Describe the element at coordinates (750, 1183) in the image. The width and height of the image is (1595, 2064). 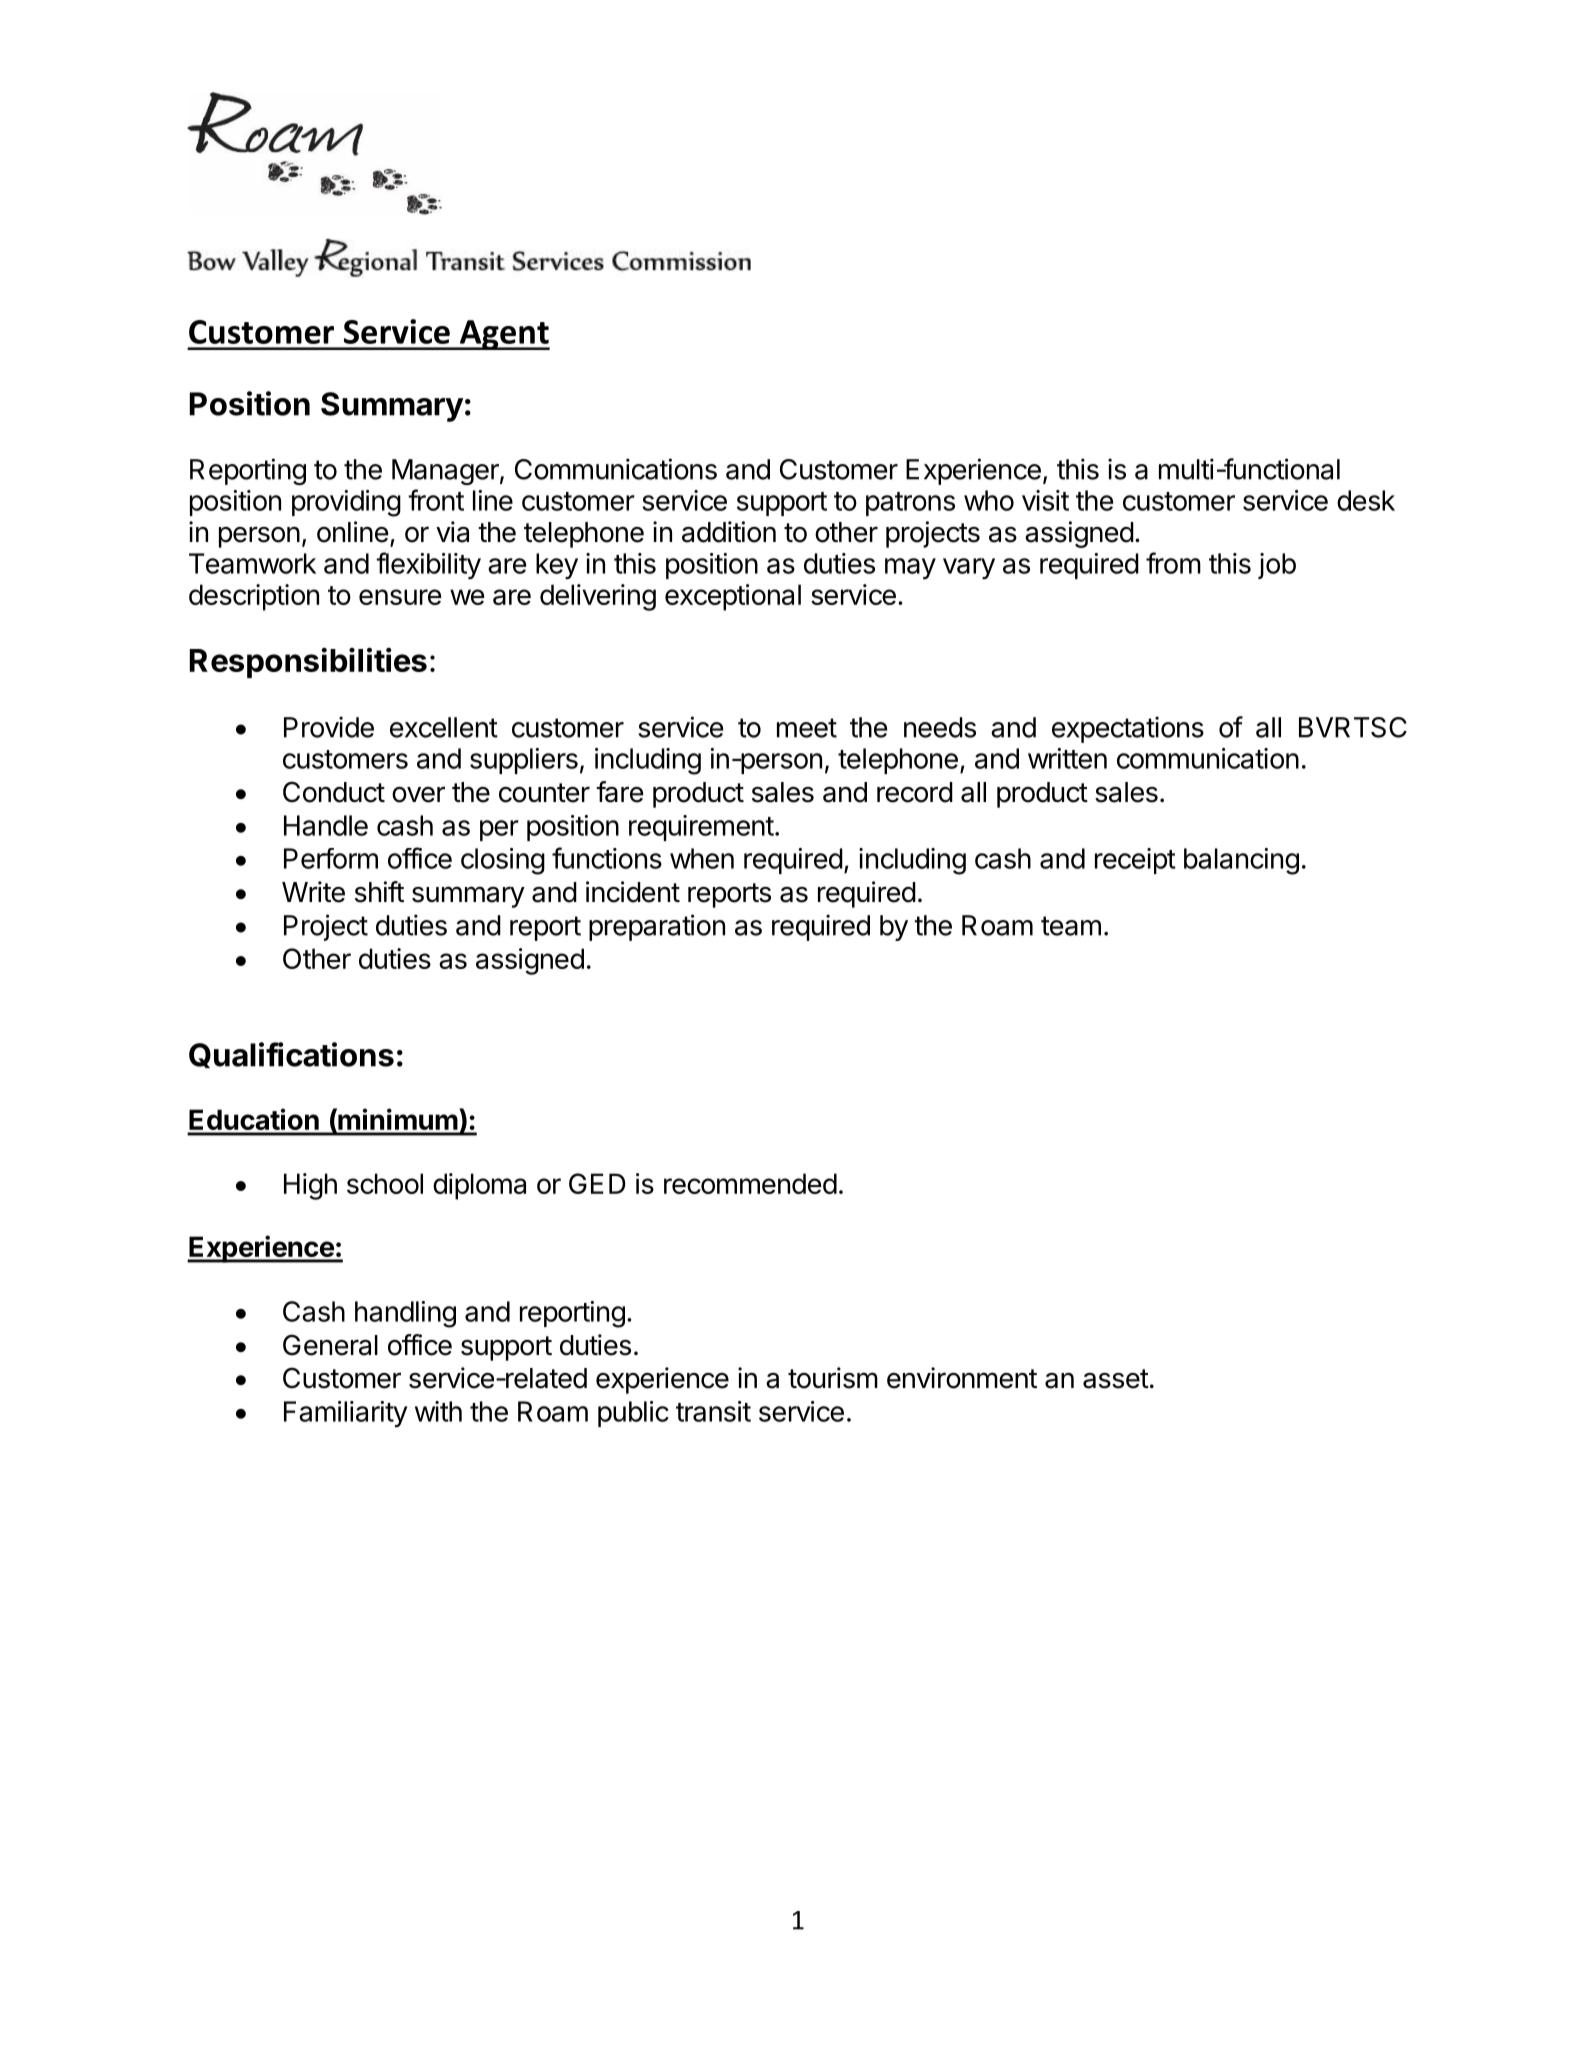
I see `recommended` at that location.
